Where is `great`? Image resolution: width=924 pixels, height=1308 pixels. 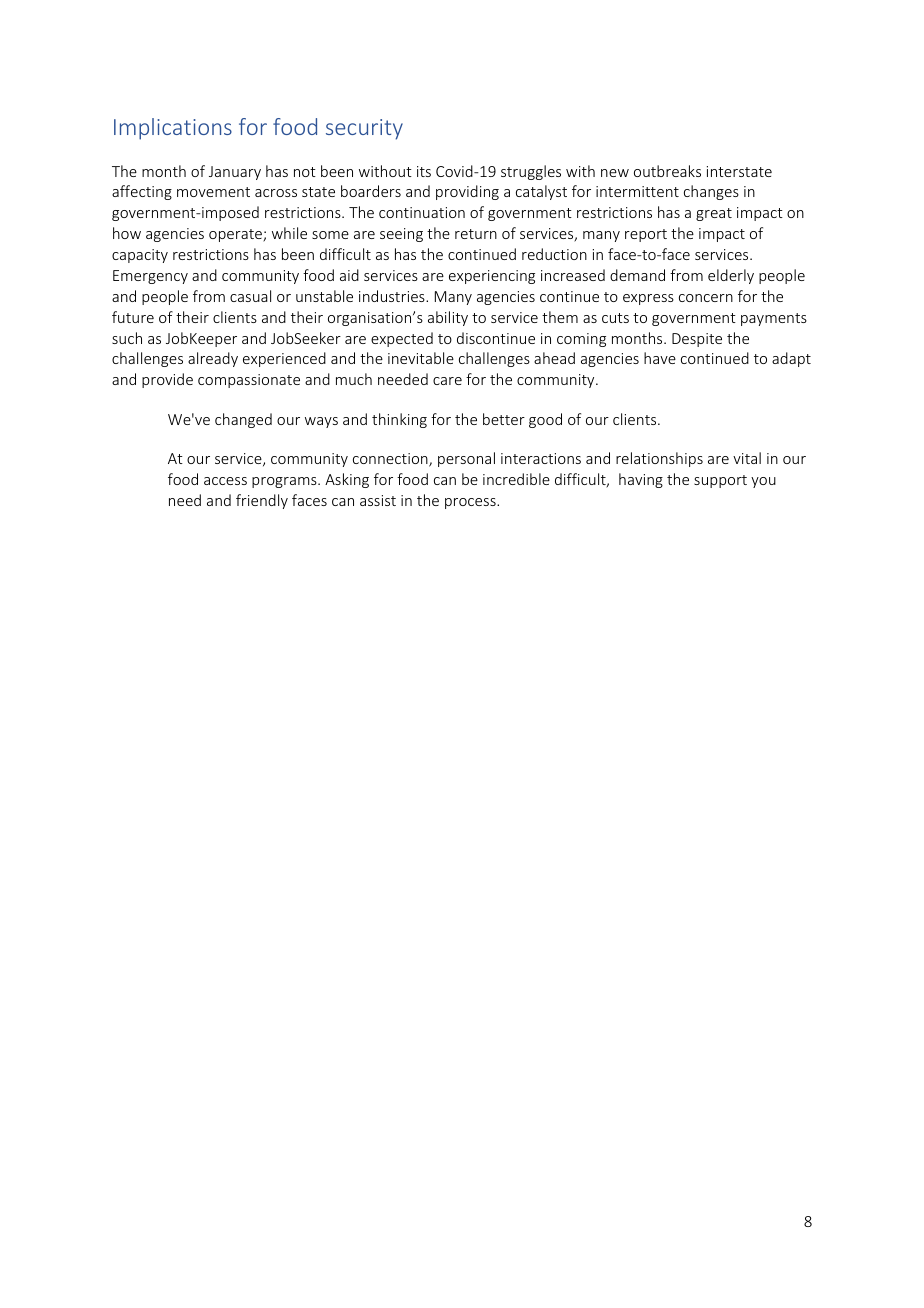 great is located at coordinates (714, 214).
